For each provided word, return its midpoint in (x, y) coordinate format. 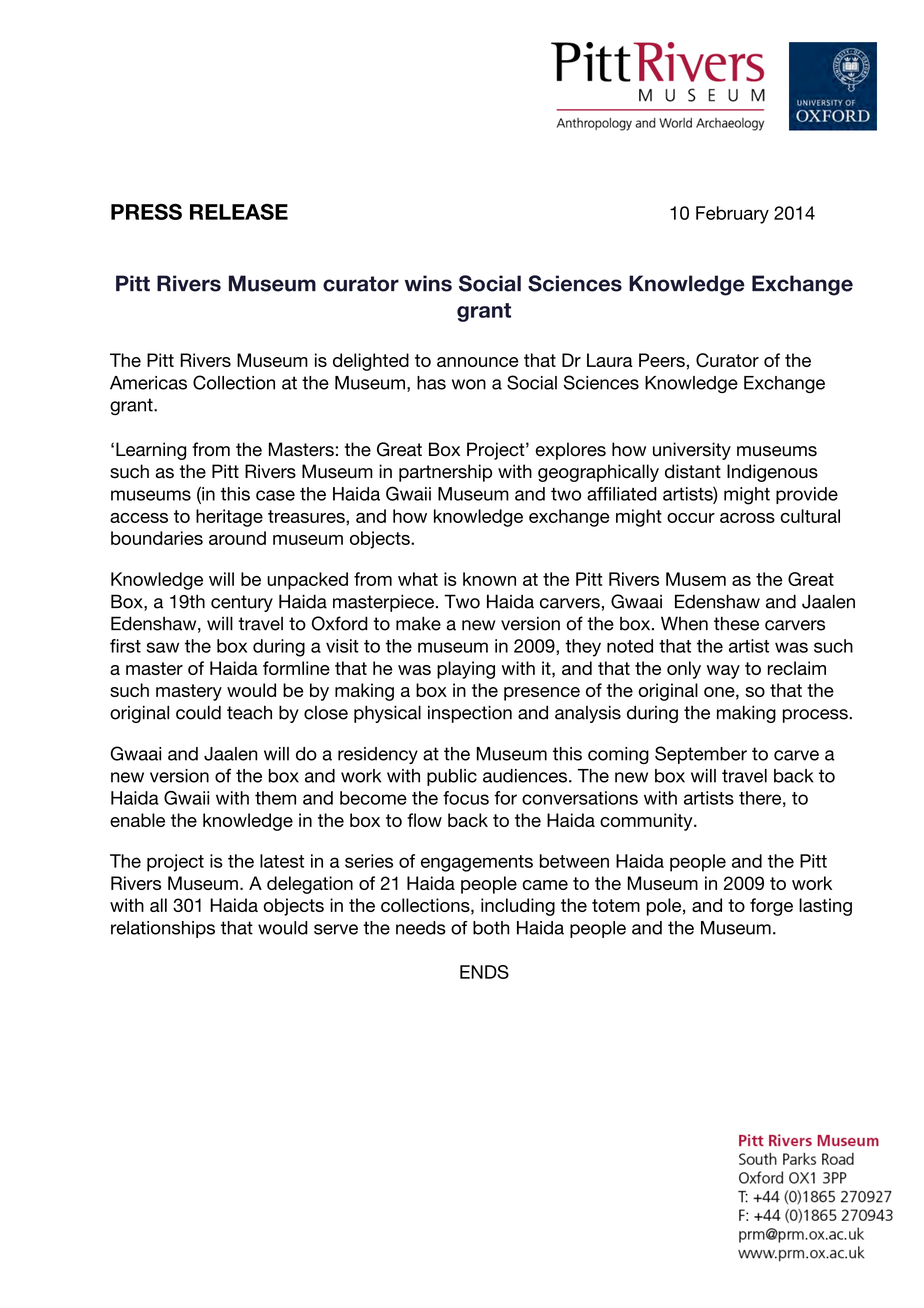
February (732, 215)
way (723, 672)
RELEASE (239, 212)
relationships (163, 929)
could (198, 712)
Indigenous (772, 473)
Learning (151, 451)
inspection (470, 714)
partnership (445, 473)
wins (428, 283)
